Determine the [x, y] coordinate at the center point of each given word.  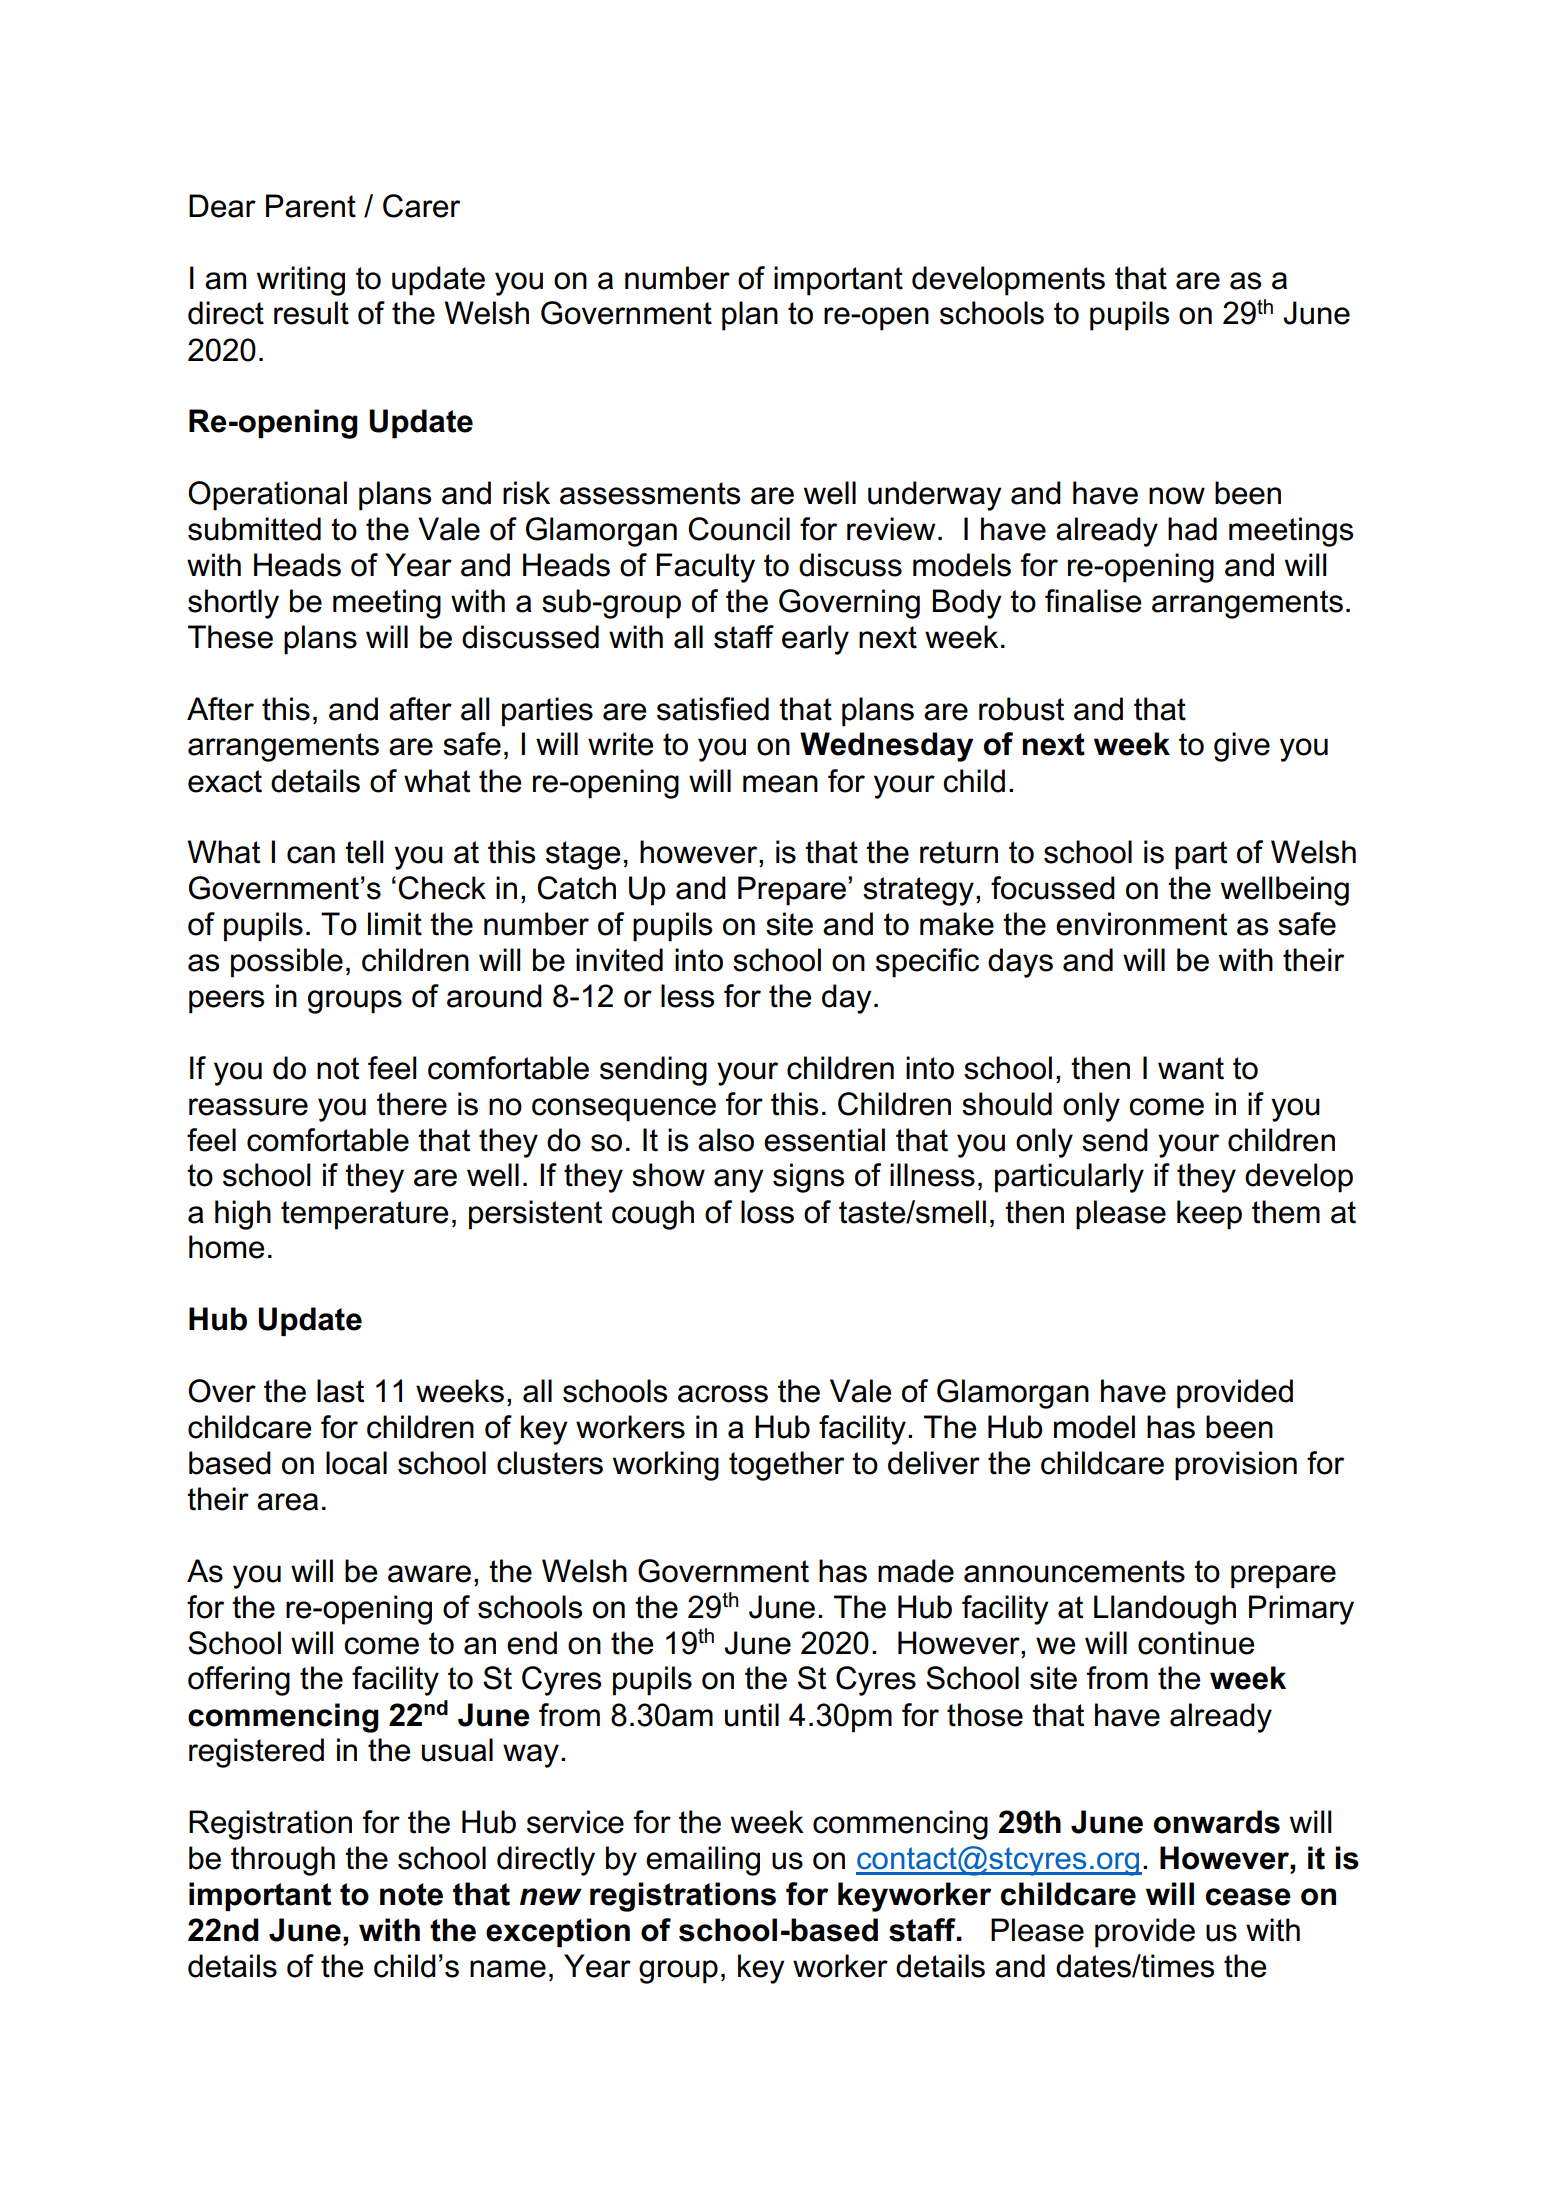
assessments [650, 493]
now [1177, 496]
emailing [703, 1861]
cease [1248, 1897]
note [411, 1894]
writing [301, 281]
